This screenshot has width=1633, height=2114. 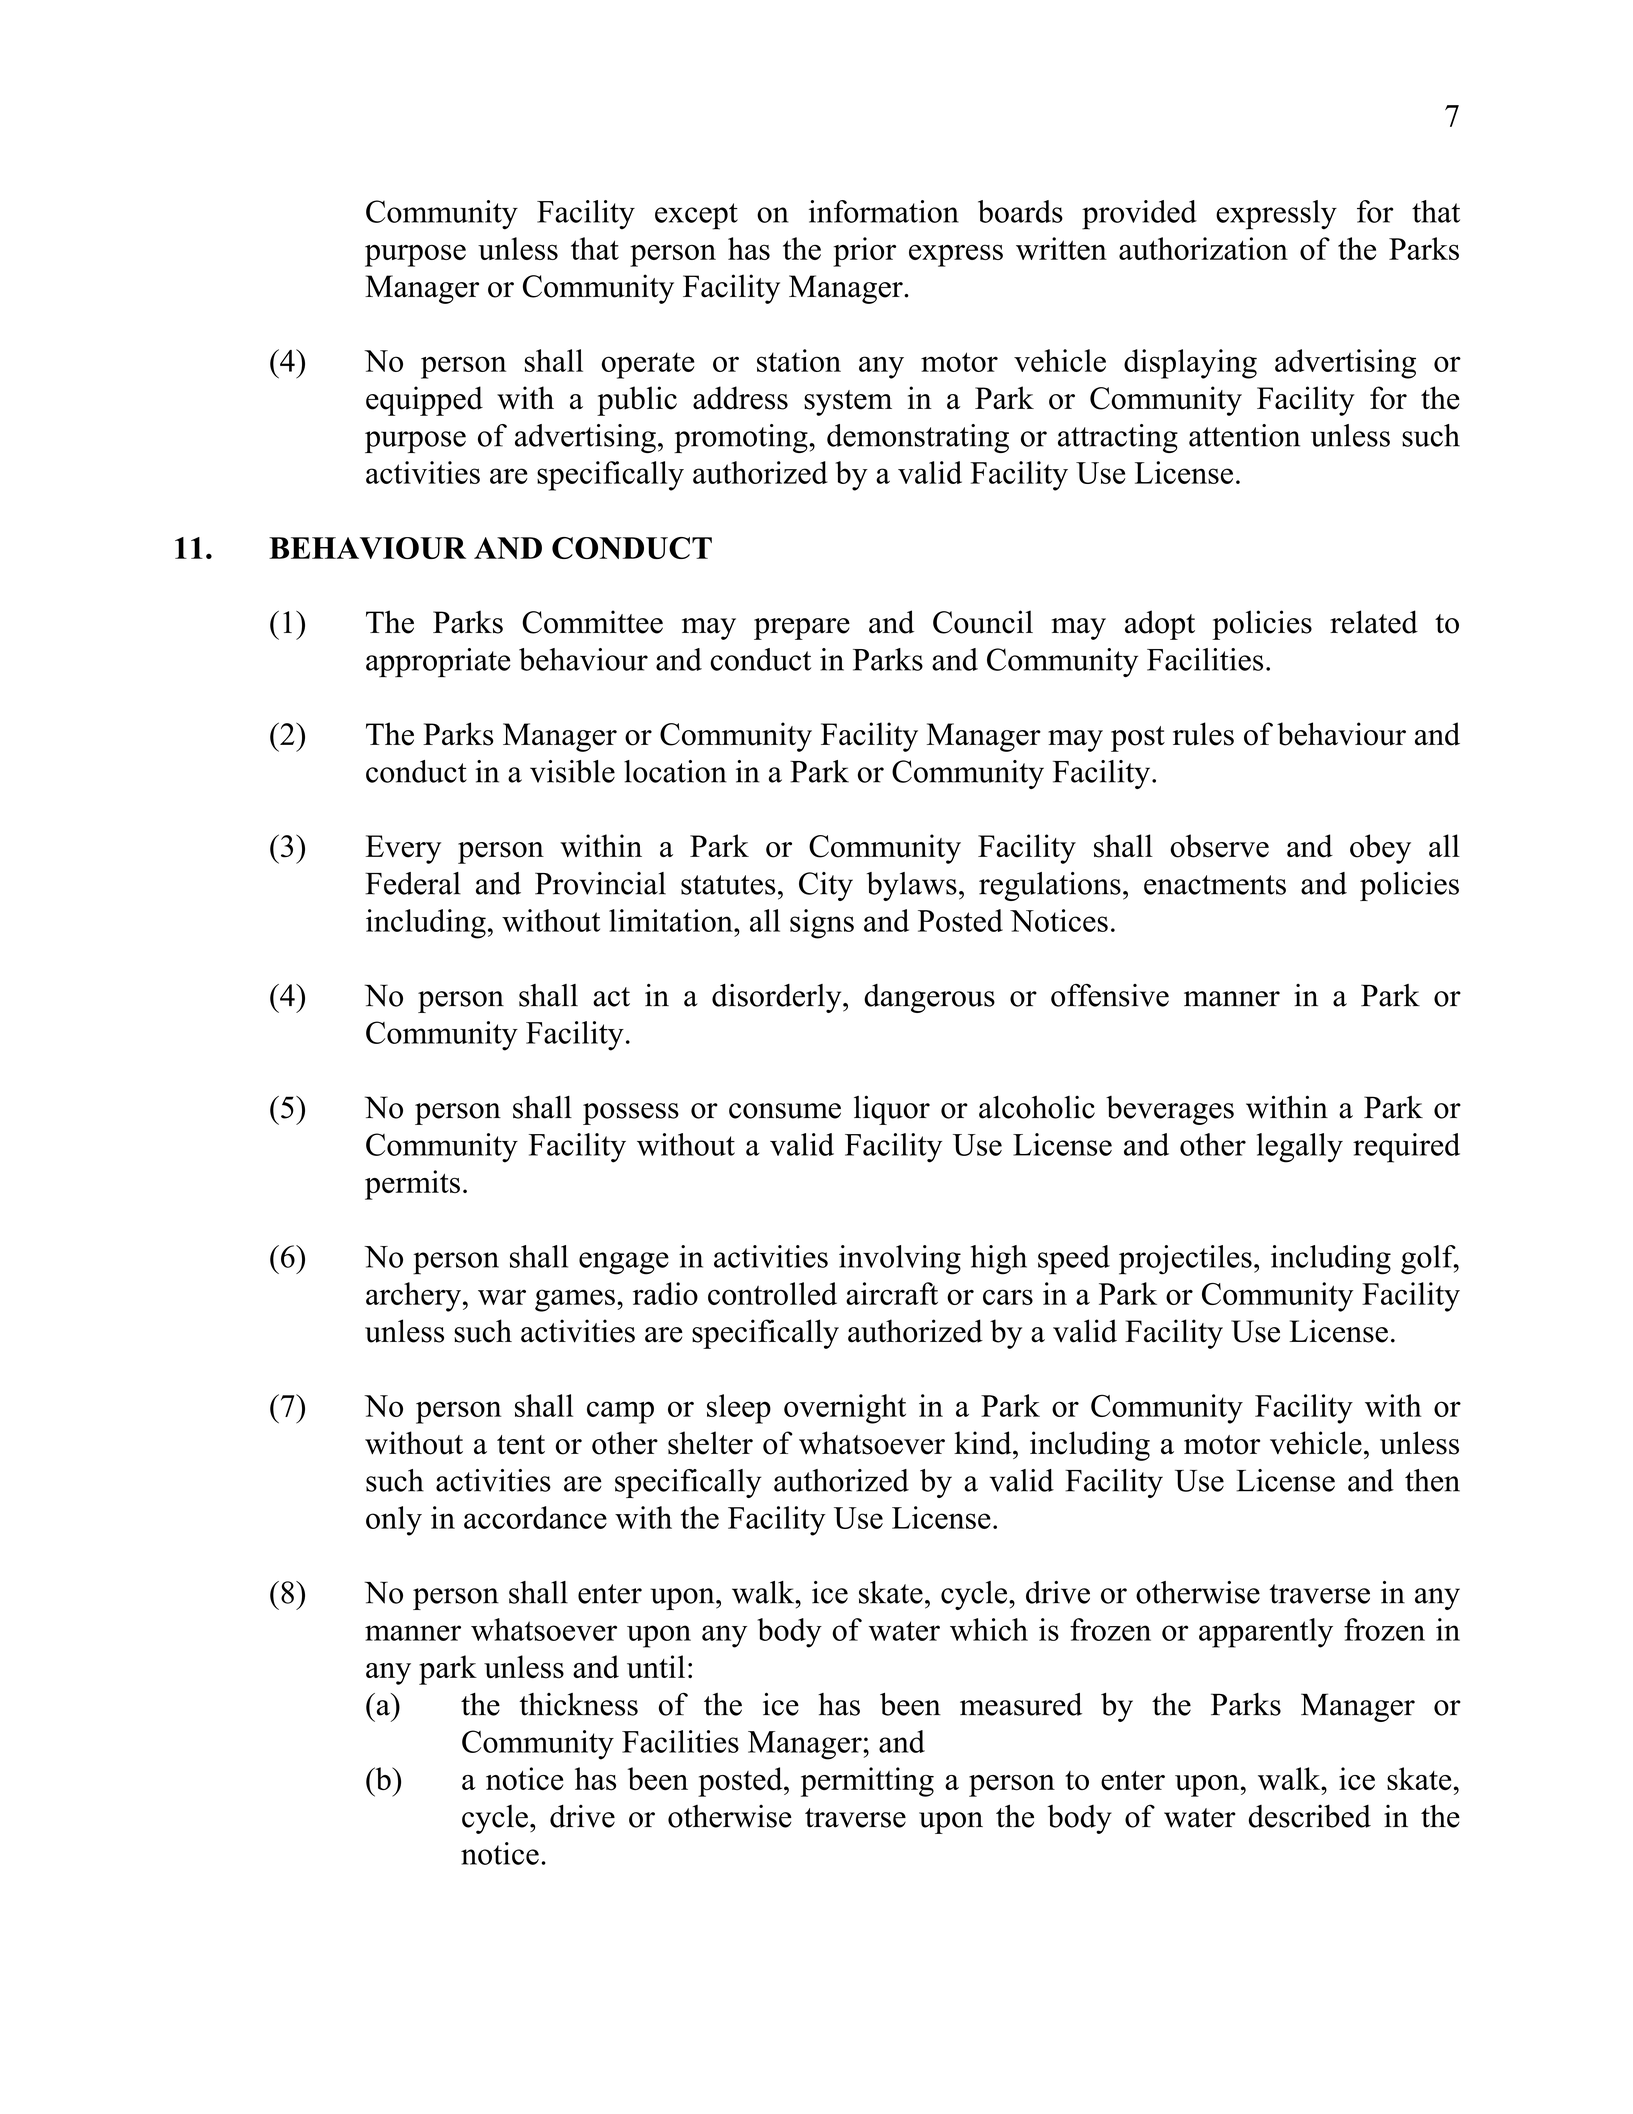 I want to click on prior, so click(x=864, y=252).
